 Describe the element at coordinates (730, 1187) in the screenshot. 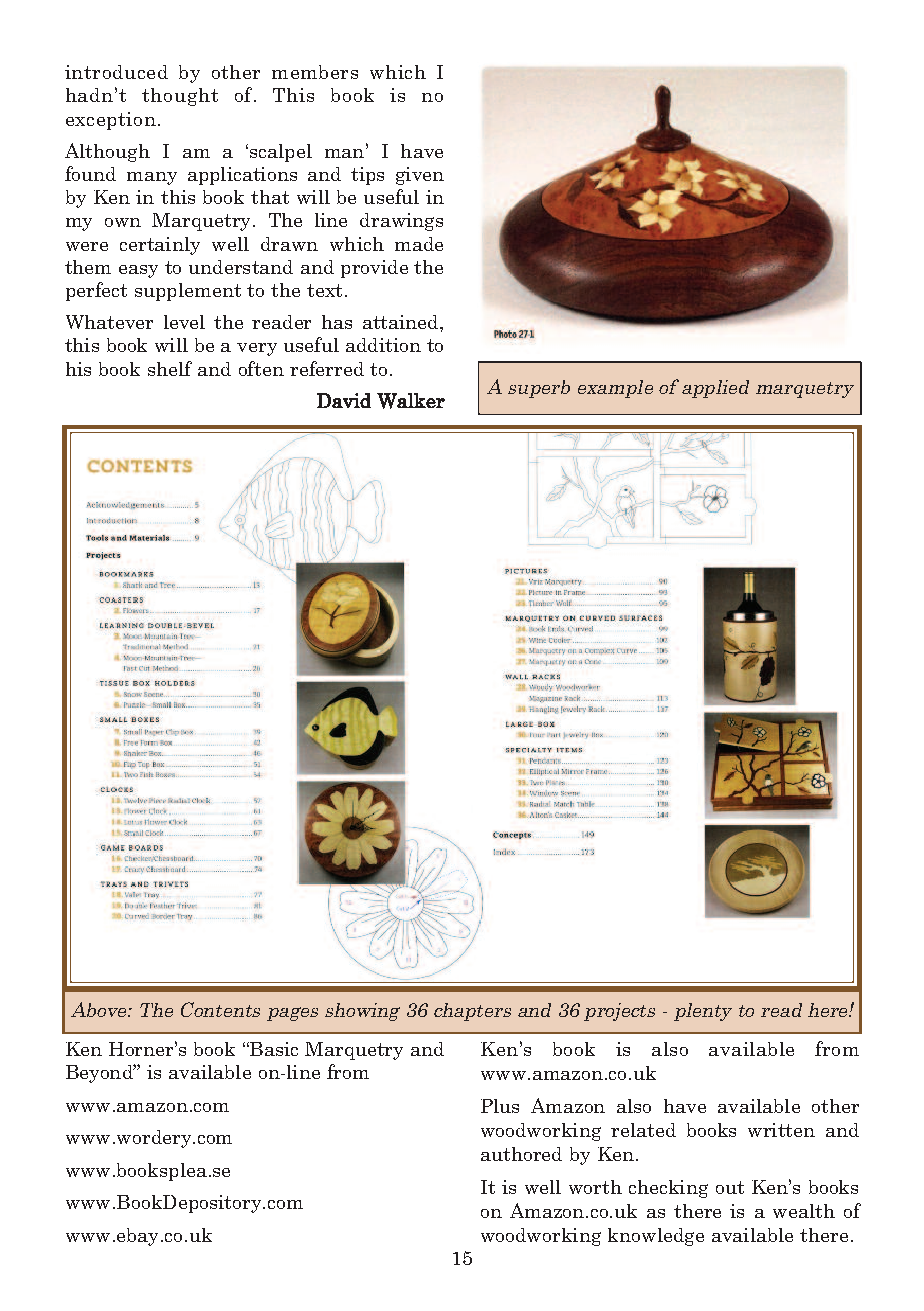

I see `out` at that location.
